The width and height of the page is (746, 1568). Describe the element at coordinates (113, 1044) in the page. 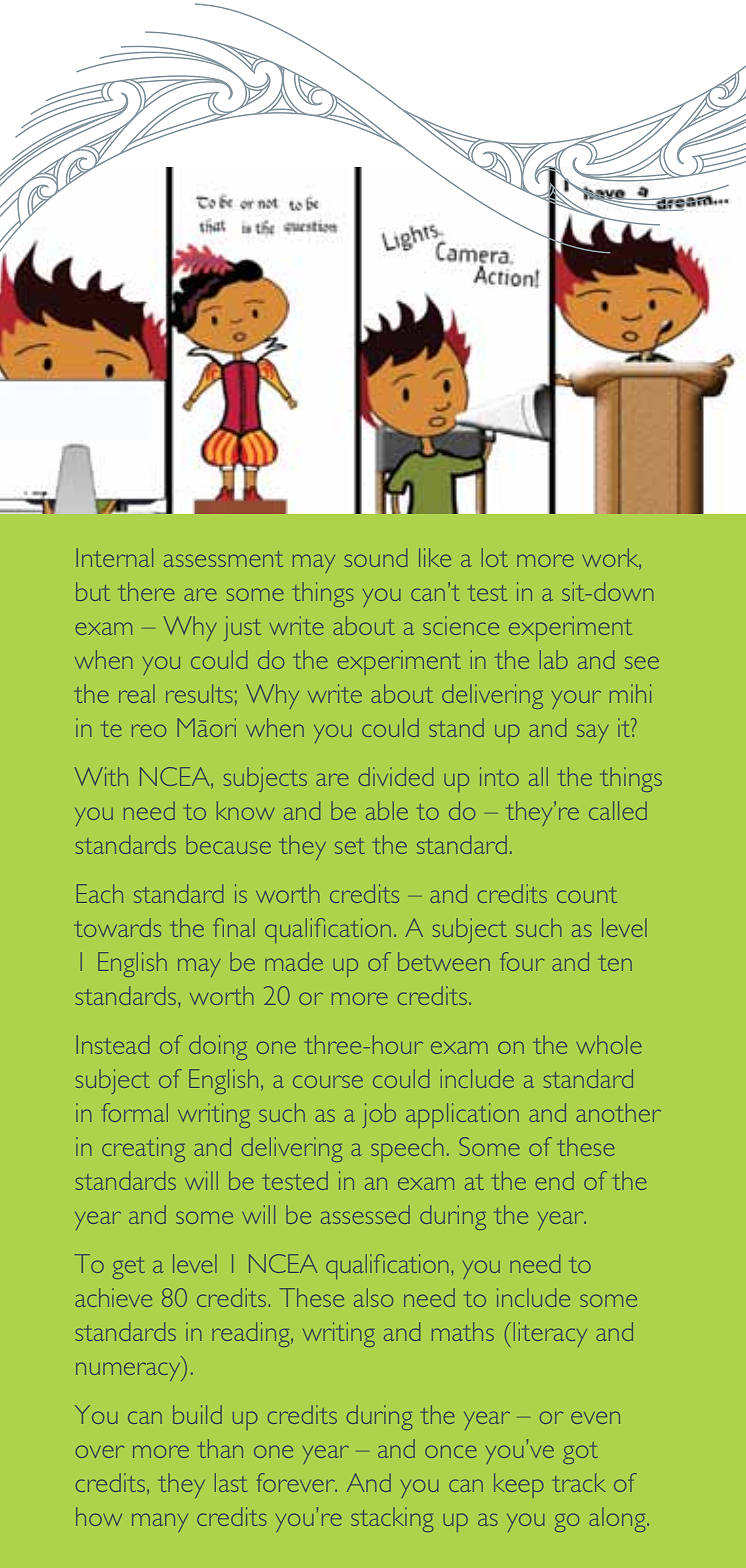

I see `Instead` at that location.
